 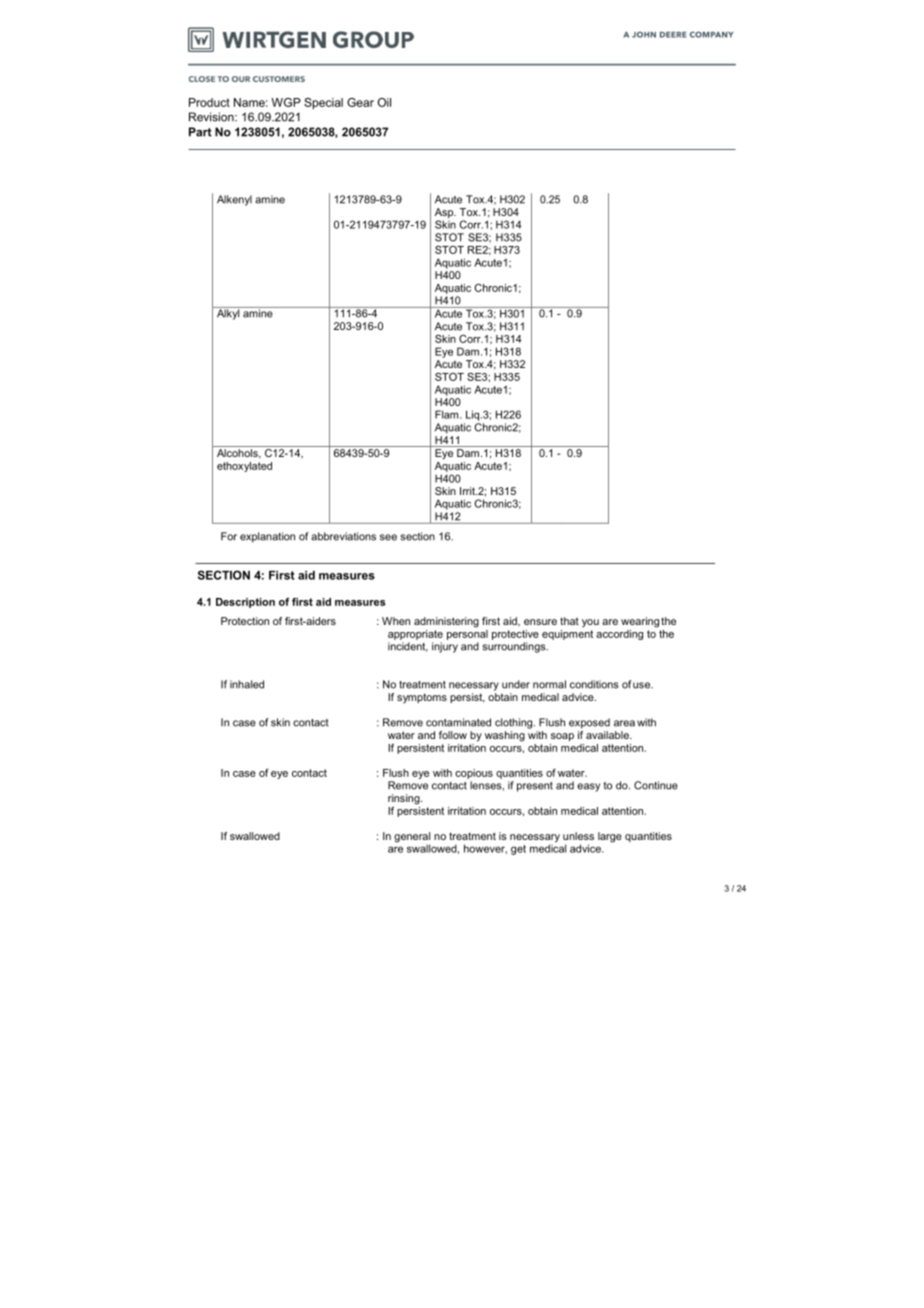 I want to click on you, so click(x=590, y=623).
